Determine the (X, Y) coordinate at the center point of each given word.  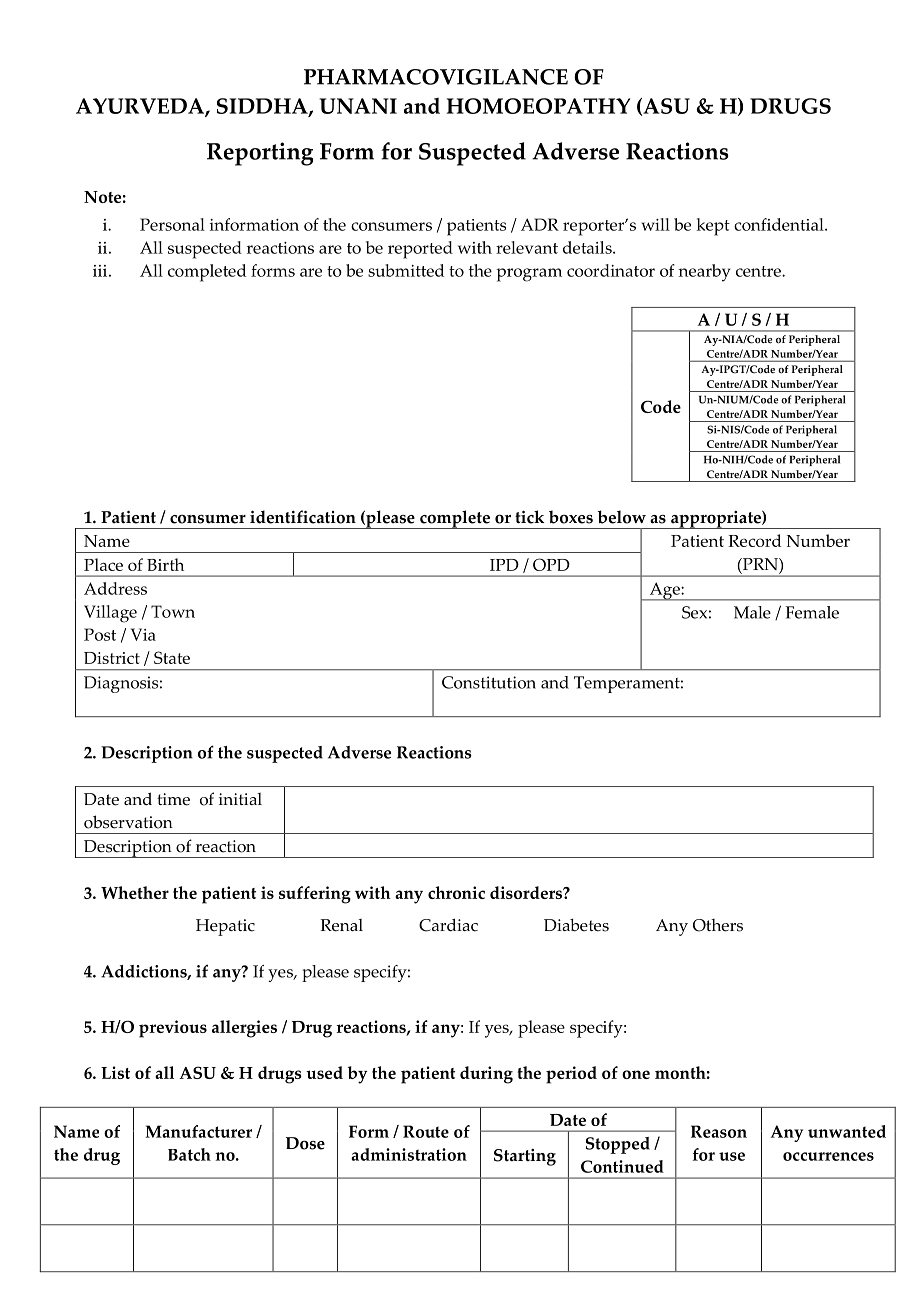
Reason (719, 1131)
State (172, 657)
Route (426, 1131)
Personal (172, 224)
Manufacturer (199, 1131)
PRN (760, 564)
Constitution (489, 682)
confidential (780, 224)
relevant (527, 247)
